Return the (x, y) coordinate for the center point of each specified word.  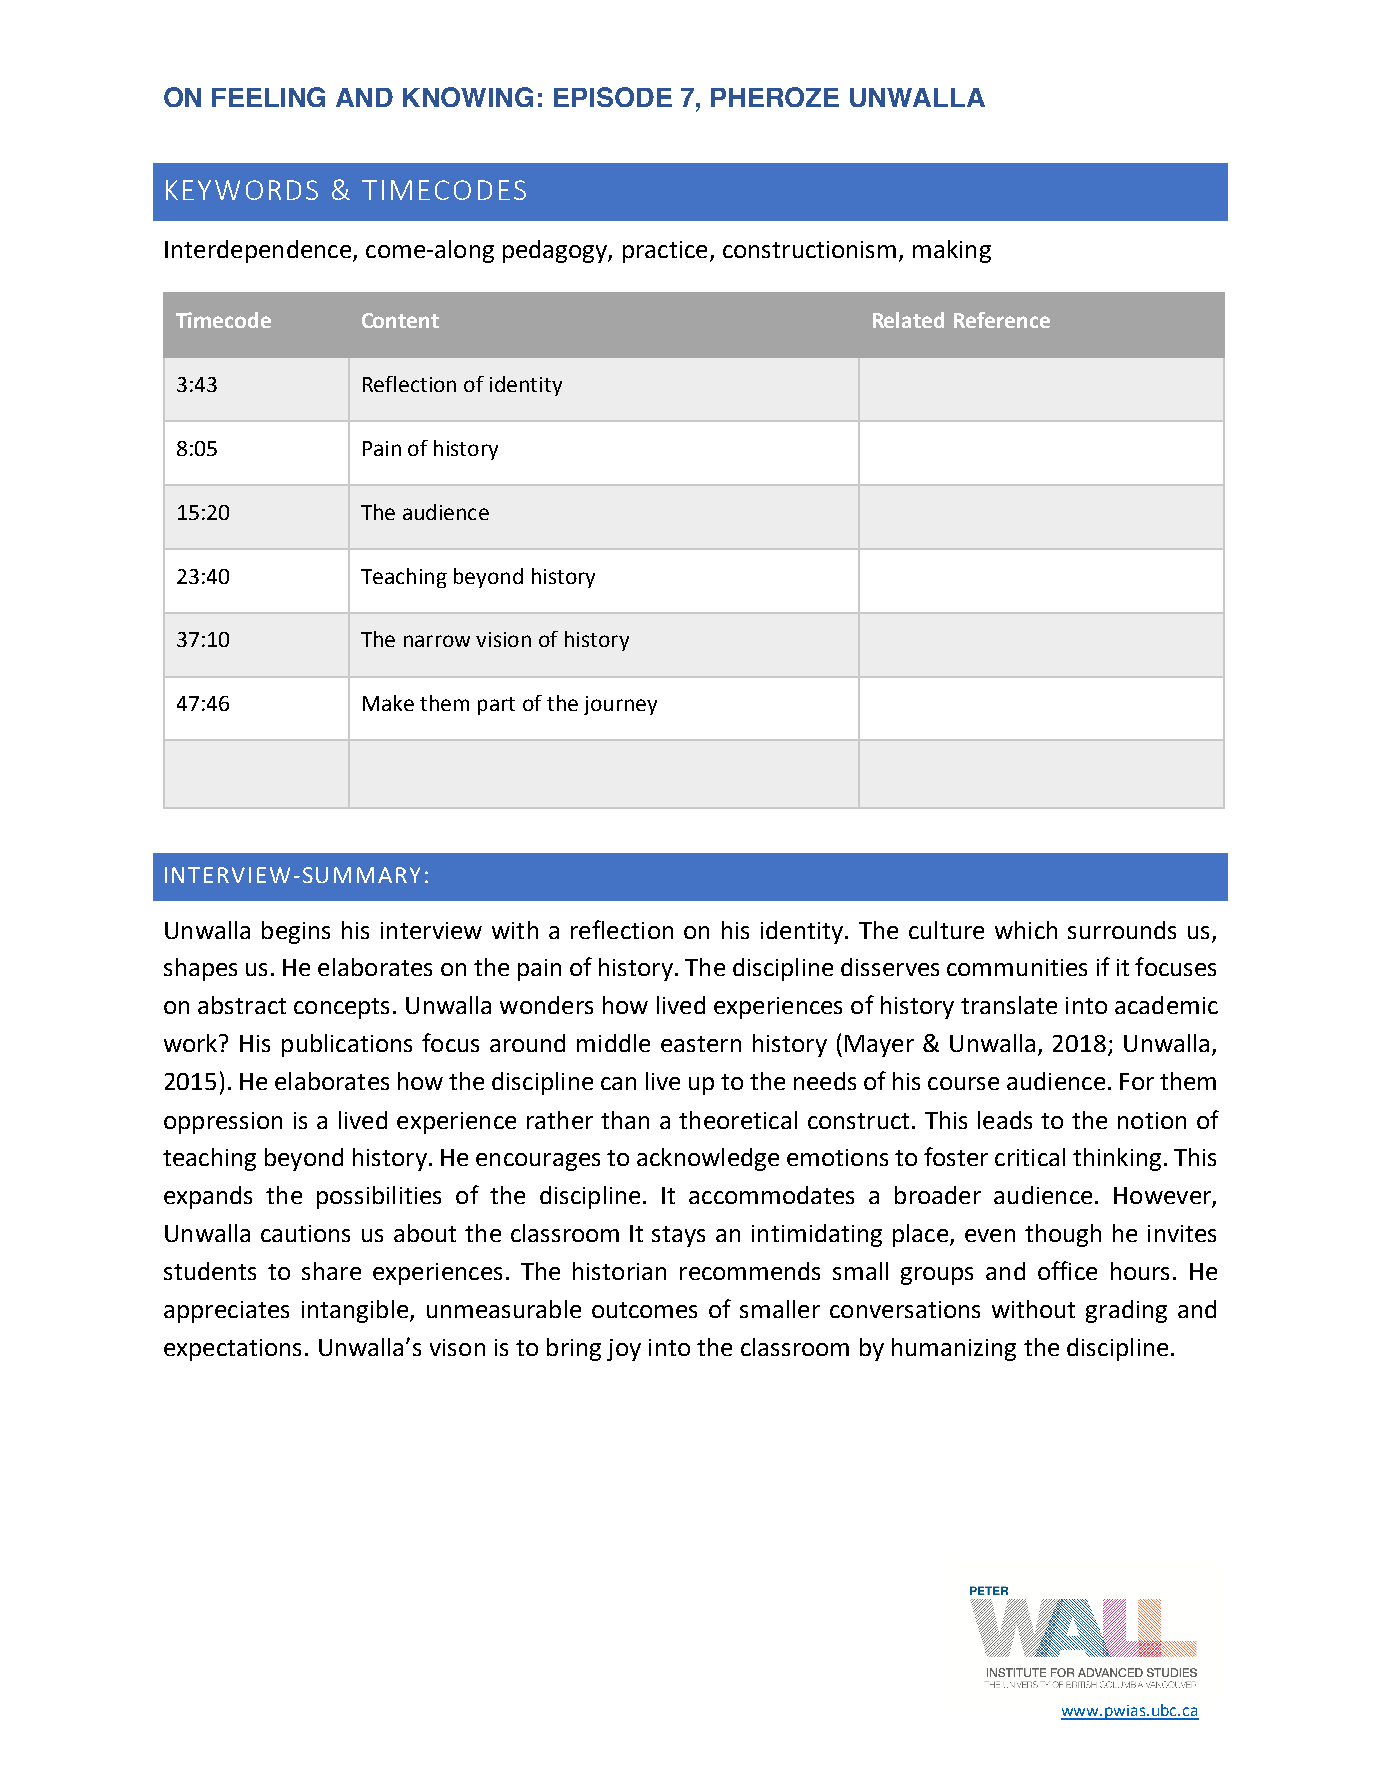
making (952, 251)
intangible (355, 1311)
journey (620, 705)
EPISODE (613, 97)
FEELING (268, 97)
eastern (701, 1044)
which (1026, 930)
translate (1009, 1005)
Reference (1002, 320)
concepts (341, 1008)
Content (400, 320)
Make (388, 703)
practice (665, 252)
